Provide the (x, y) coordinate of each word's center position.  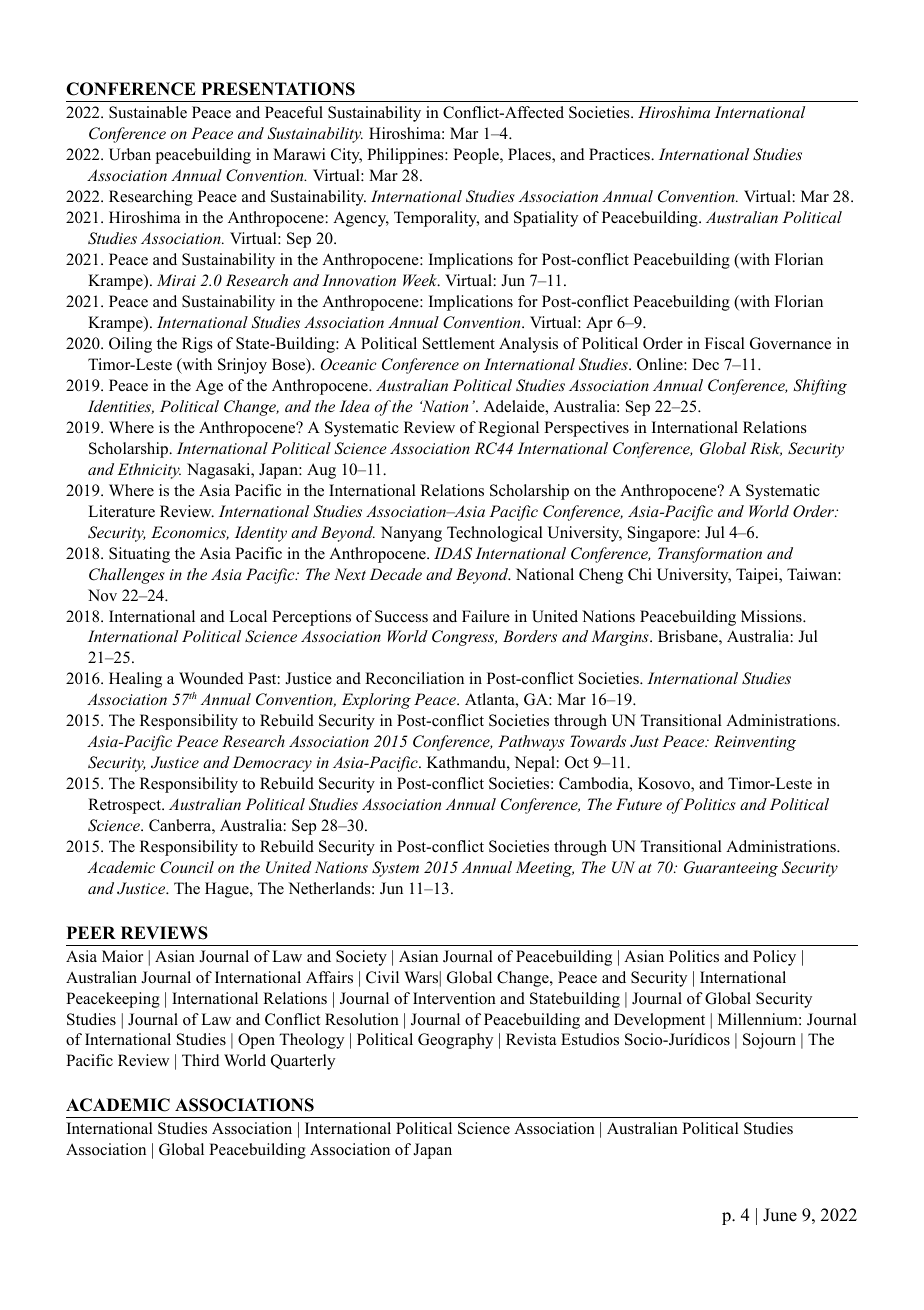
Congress (464, 638)
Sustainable (148, 112)
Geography (455, 1041)
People (477, 156)
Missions (772, 616)
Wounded (211, 678)
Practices (620, 154)
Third (201, 1060)
